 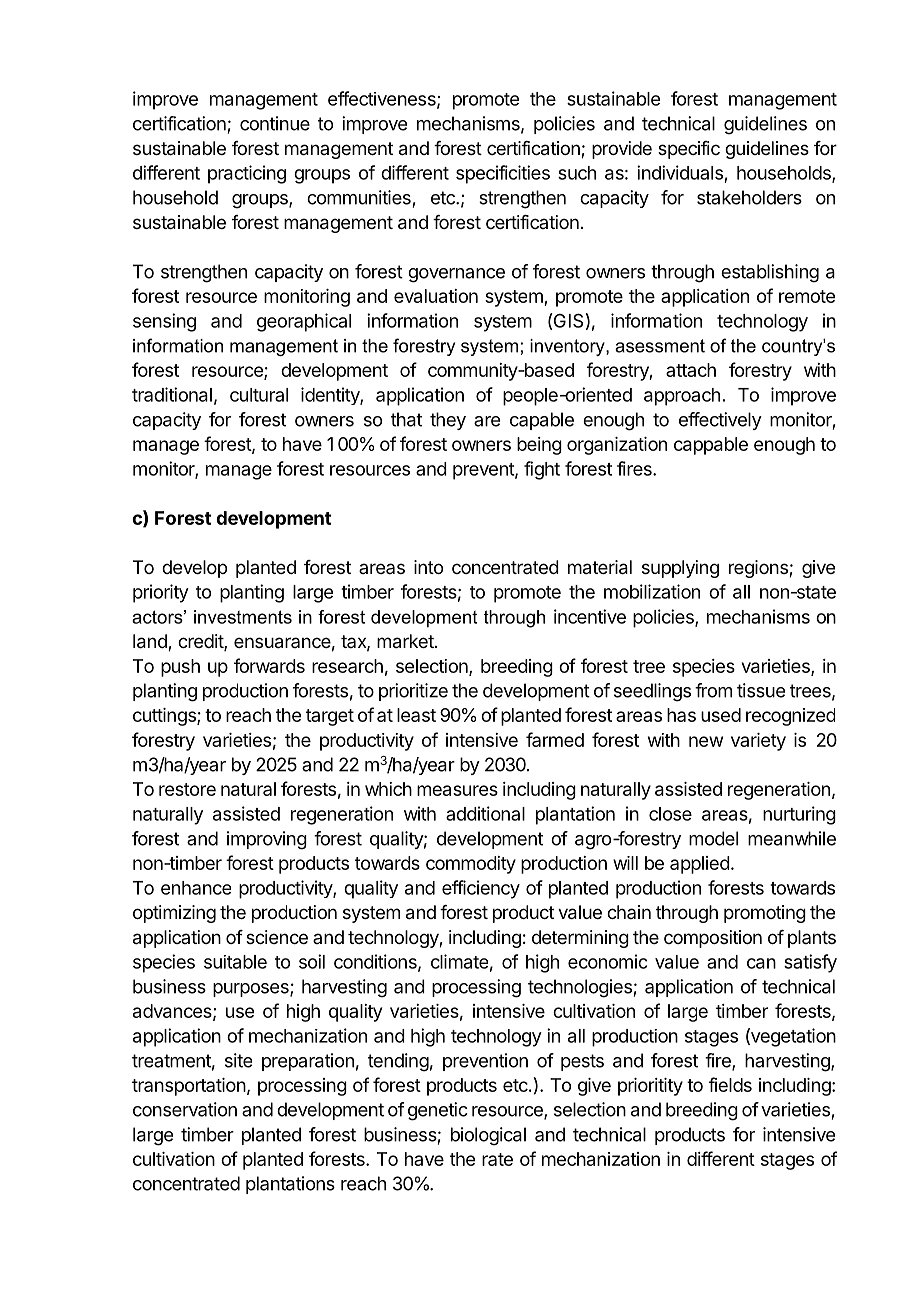 I want to click on biological, so click(x=488, y=1136).
